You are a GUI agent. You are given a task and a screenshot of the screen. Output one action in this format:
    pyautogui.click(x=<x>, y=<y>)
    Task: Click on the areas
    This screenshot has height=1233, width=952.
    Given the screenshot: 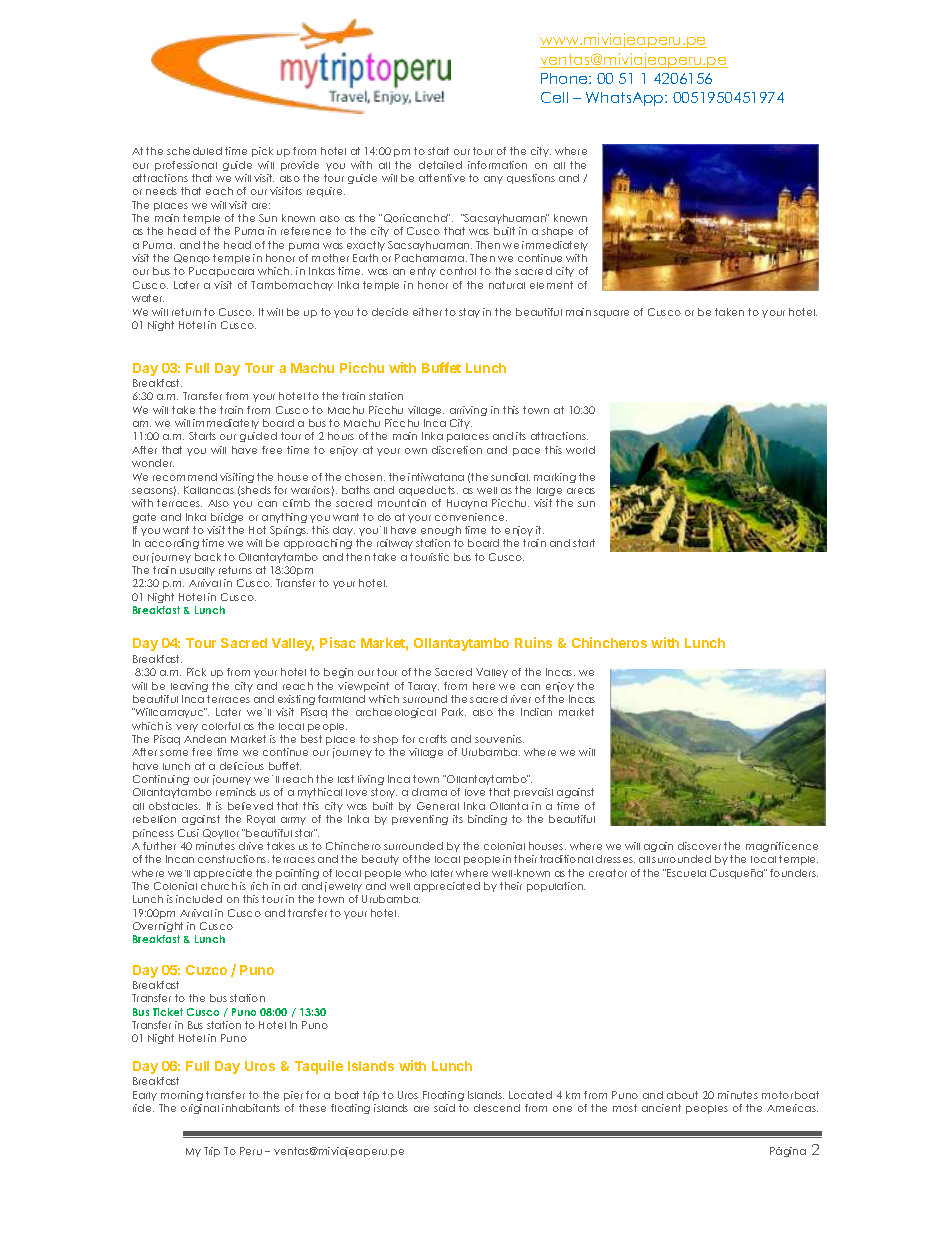 What is the action you would take?
    pyautogui.click(x=581, y=491)
